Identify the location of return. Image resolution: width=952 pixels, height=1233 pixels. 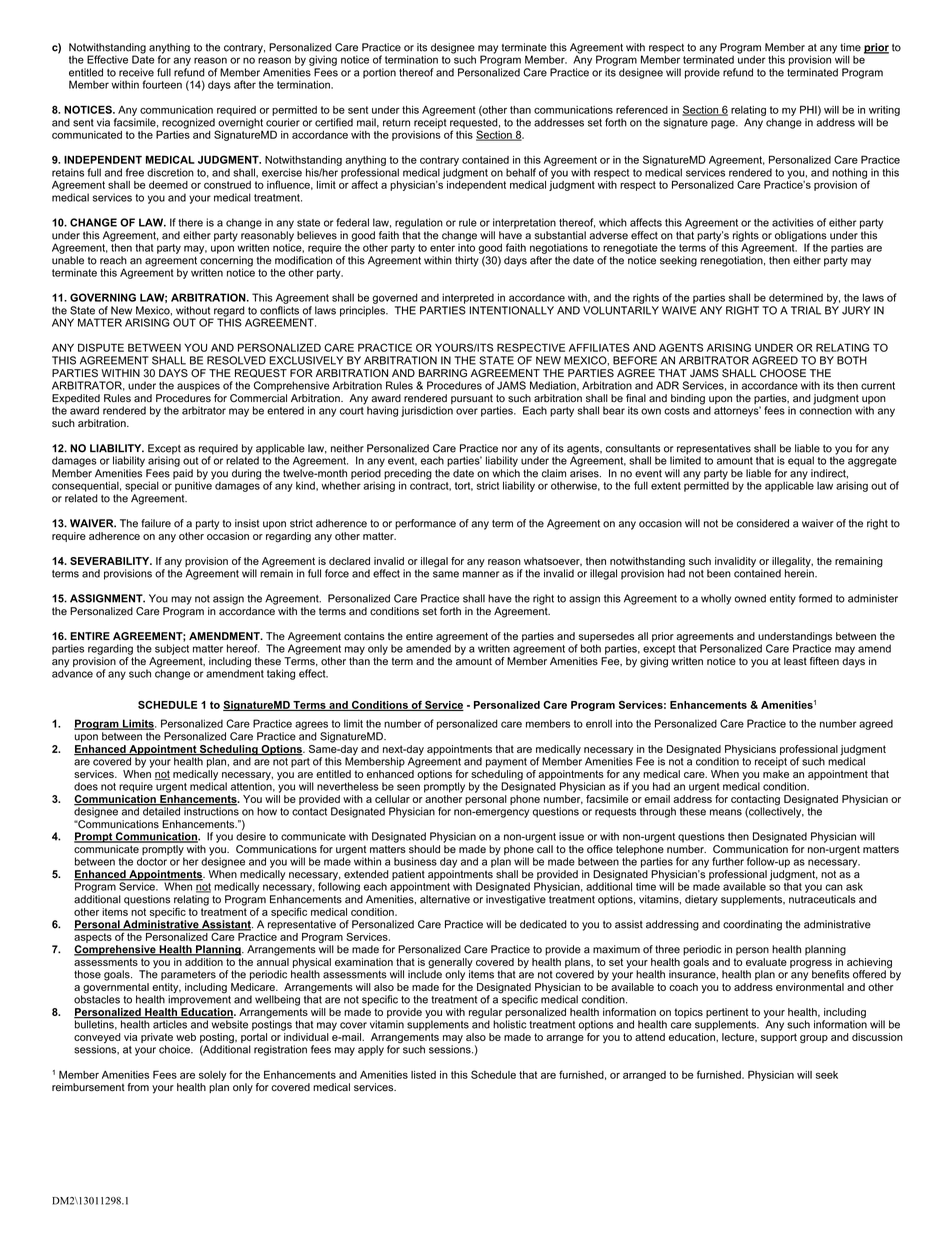
(396, 123).
